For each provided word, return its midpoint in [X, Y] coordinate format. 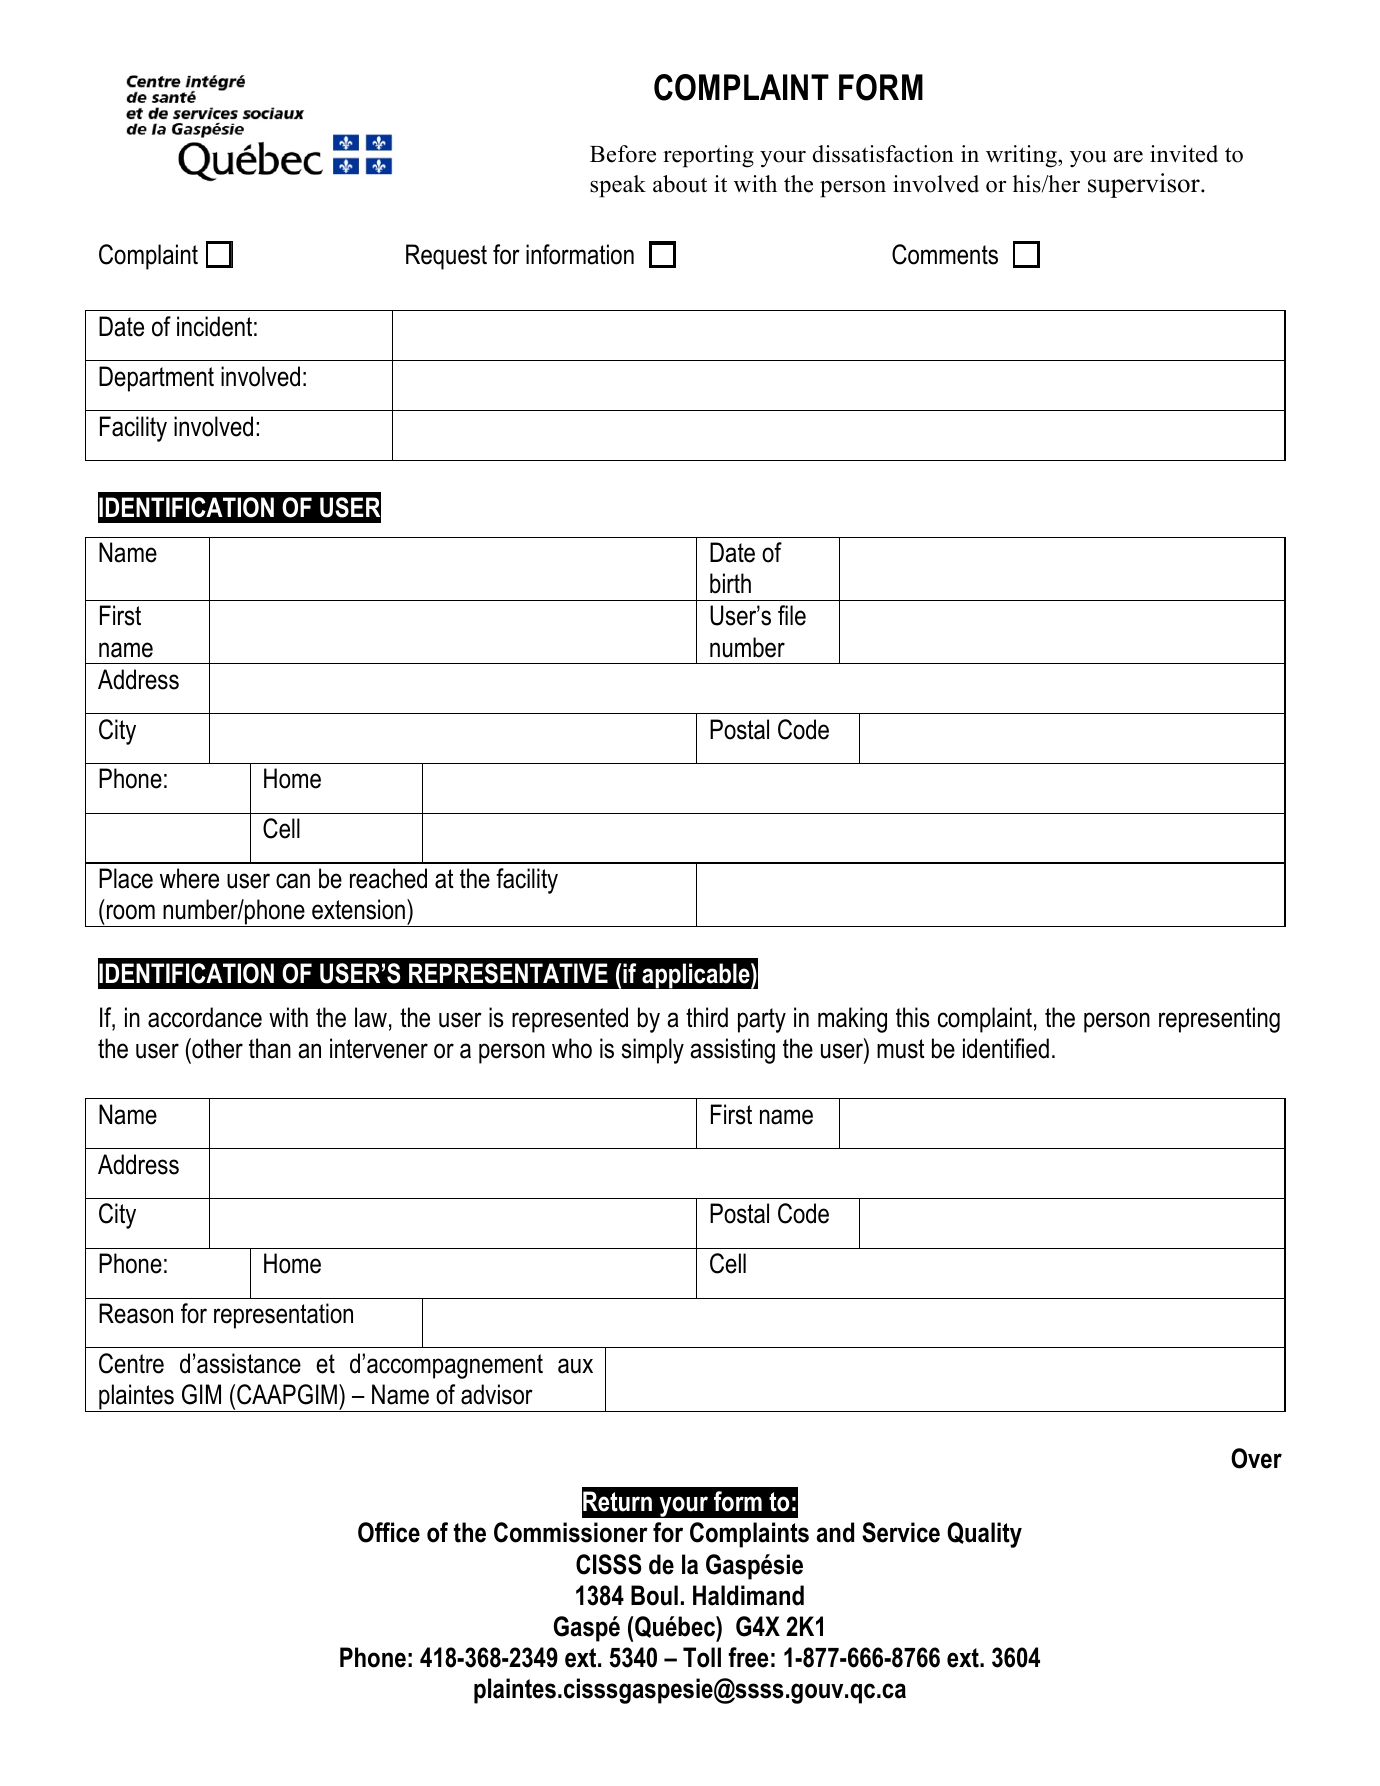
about [680, 184]
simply [653, 1051]
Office [389, 1532]
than [270, 1048]
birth [730, 583]
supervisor [1145, 185]
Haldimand [748, 1595]
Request [446, 257]
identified [1006, 1048]
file [792, 615]
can [293, 881]
